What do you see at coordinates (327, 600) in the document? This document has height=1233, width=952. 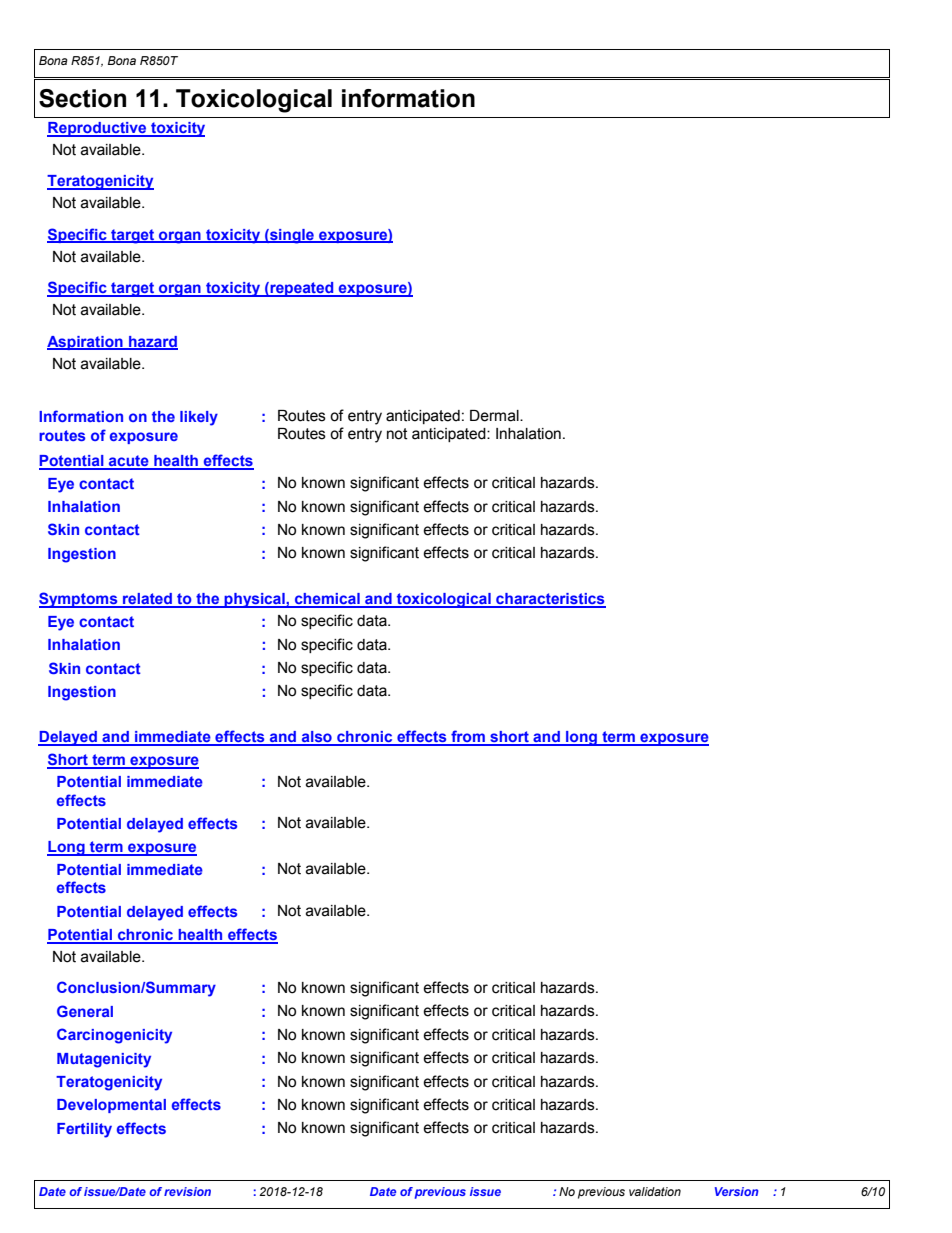 I see `chemical` at bounding box center [327, 600].
